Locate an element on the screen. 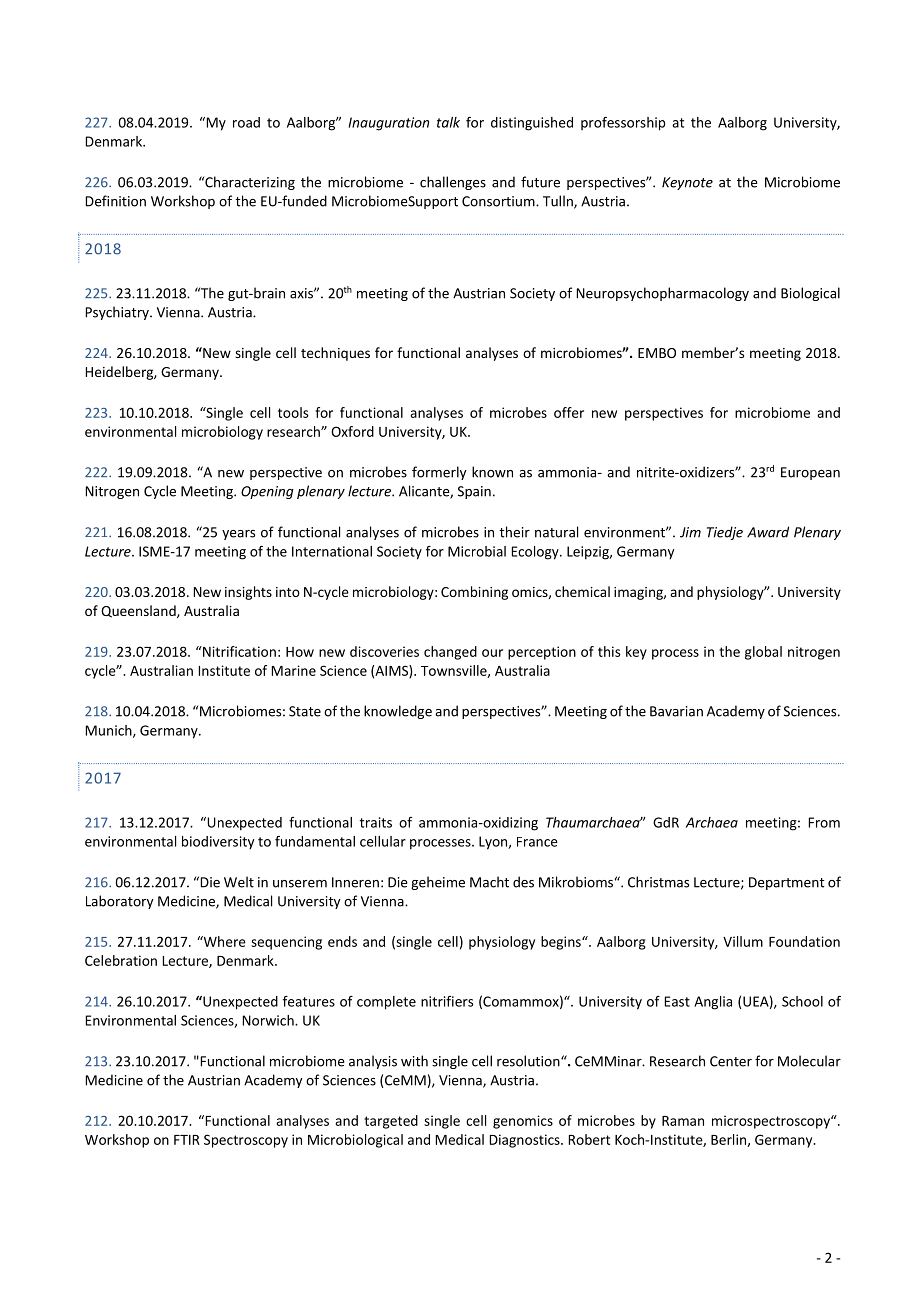 Image resolution: width=924 pixels, height=1308 pixels. European is located at coordinates (810, 473).
